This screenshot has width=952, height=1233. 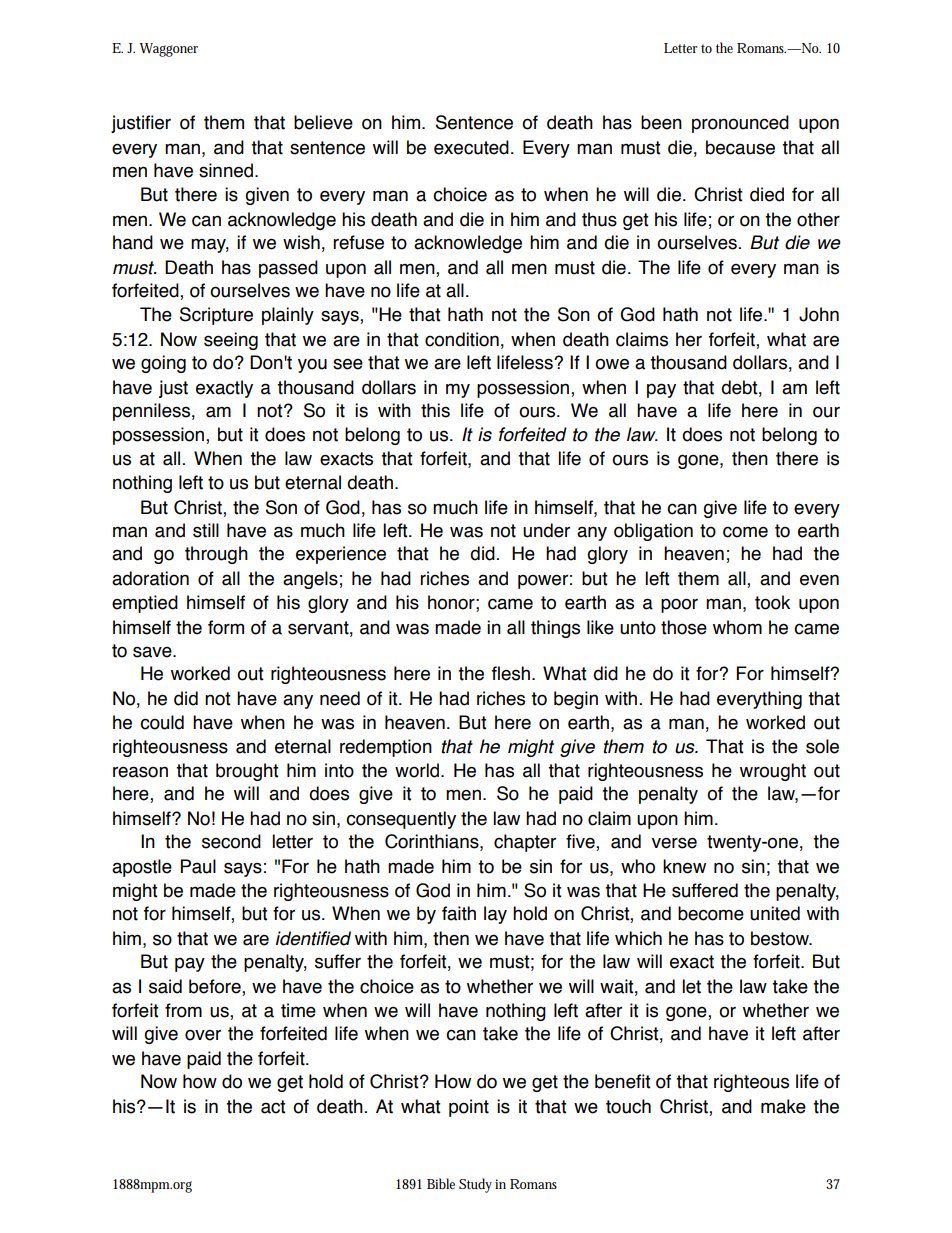 I want to click on Study, so click(x=475, y=1185).
